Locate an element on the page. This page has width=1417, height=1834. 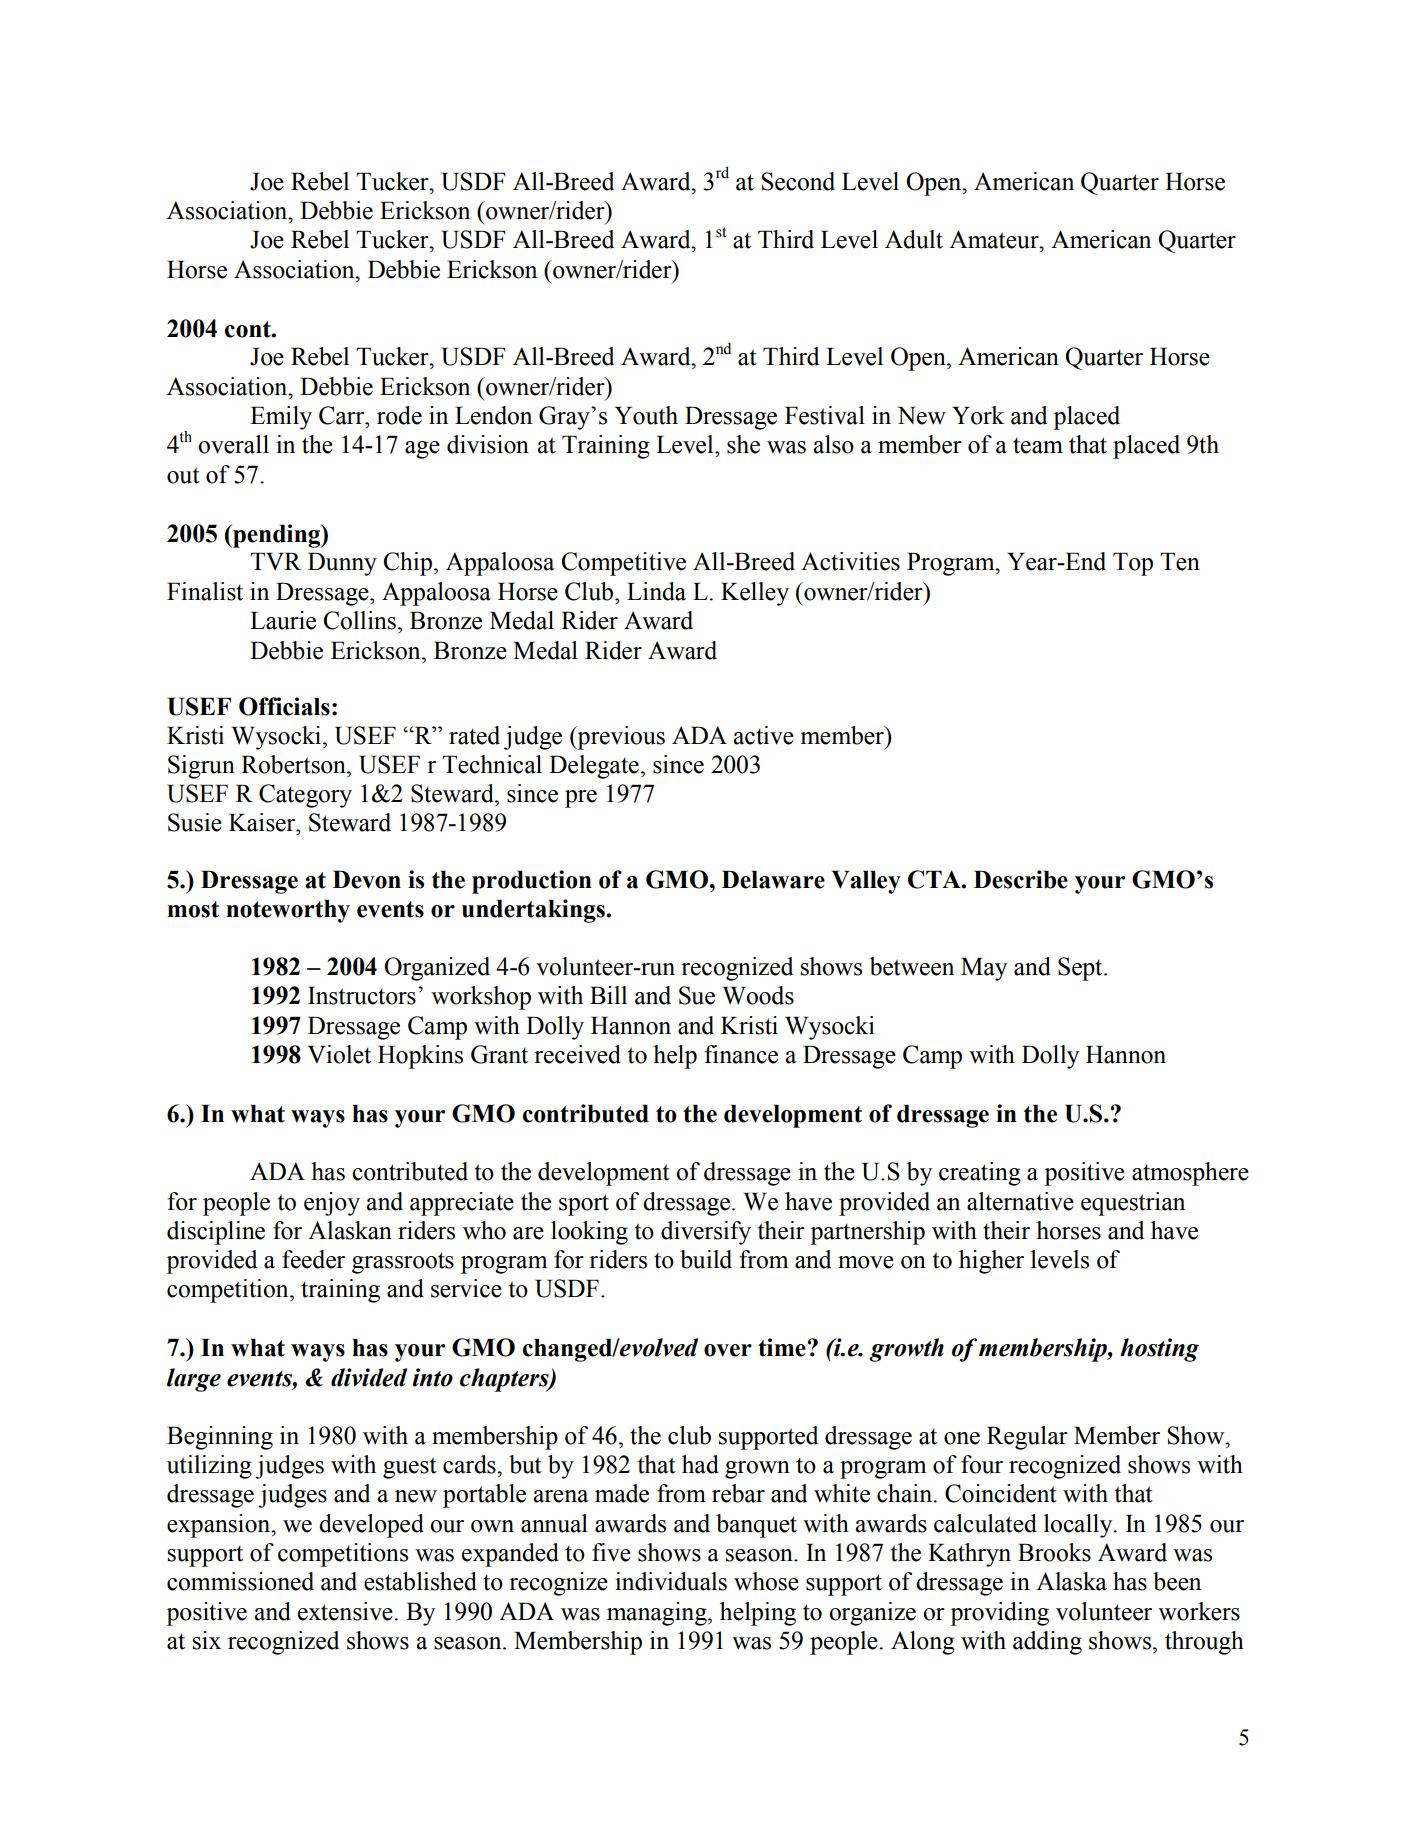
equestrian is located at coordinates (1133, 1204).
